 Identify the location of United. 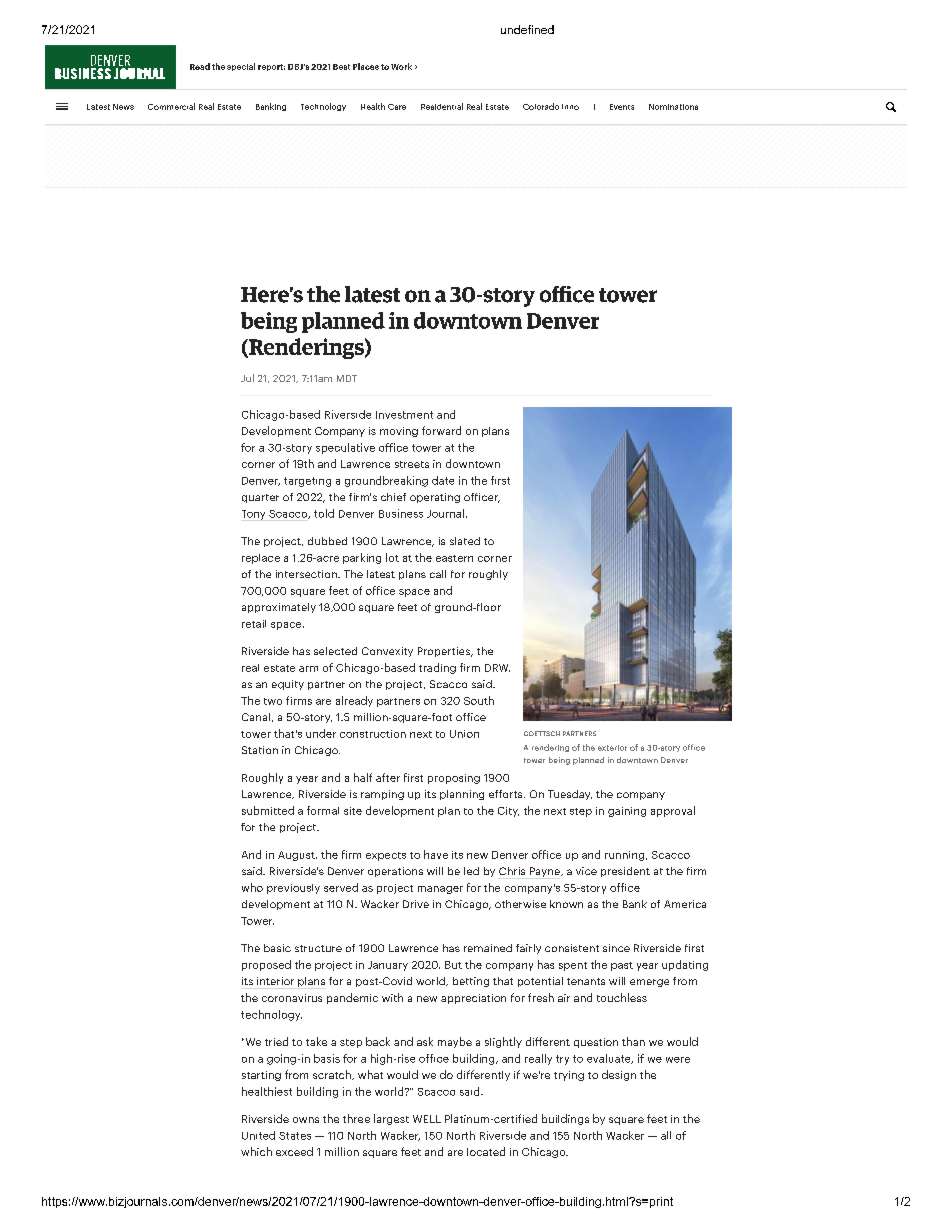
(258, 1135).
